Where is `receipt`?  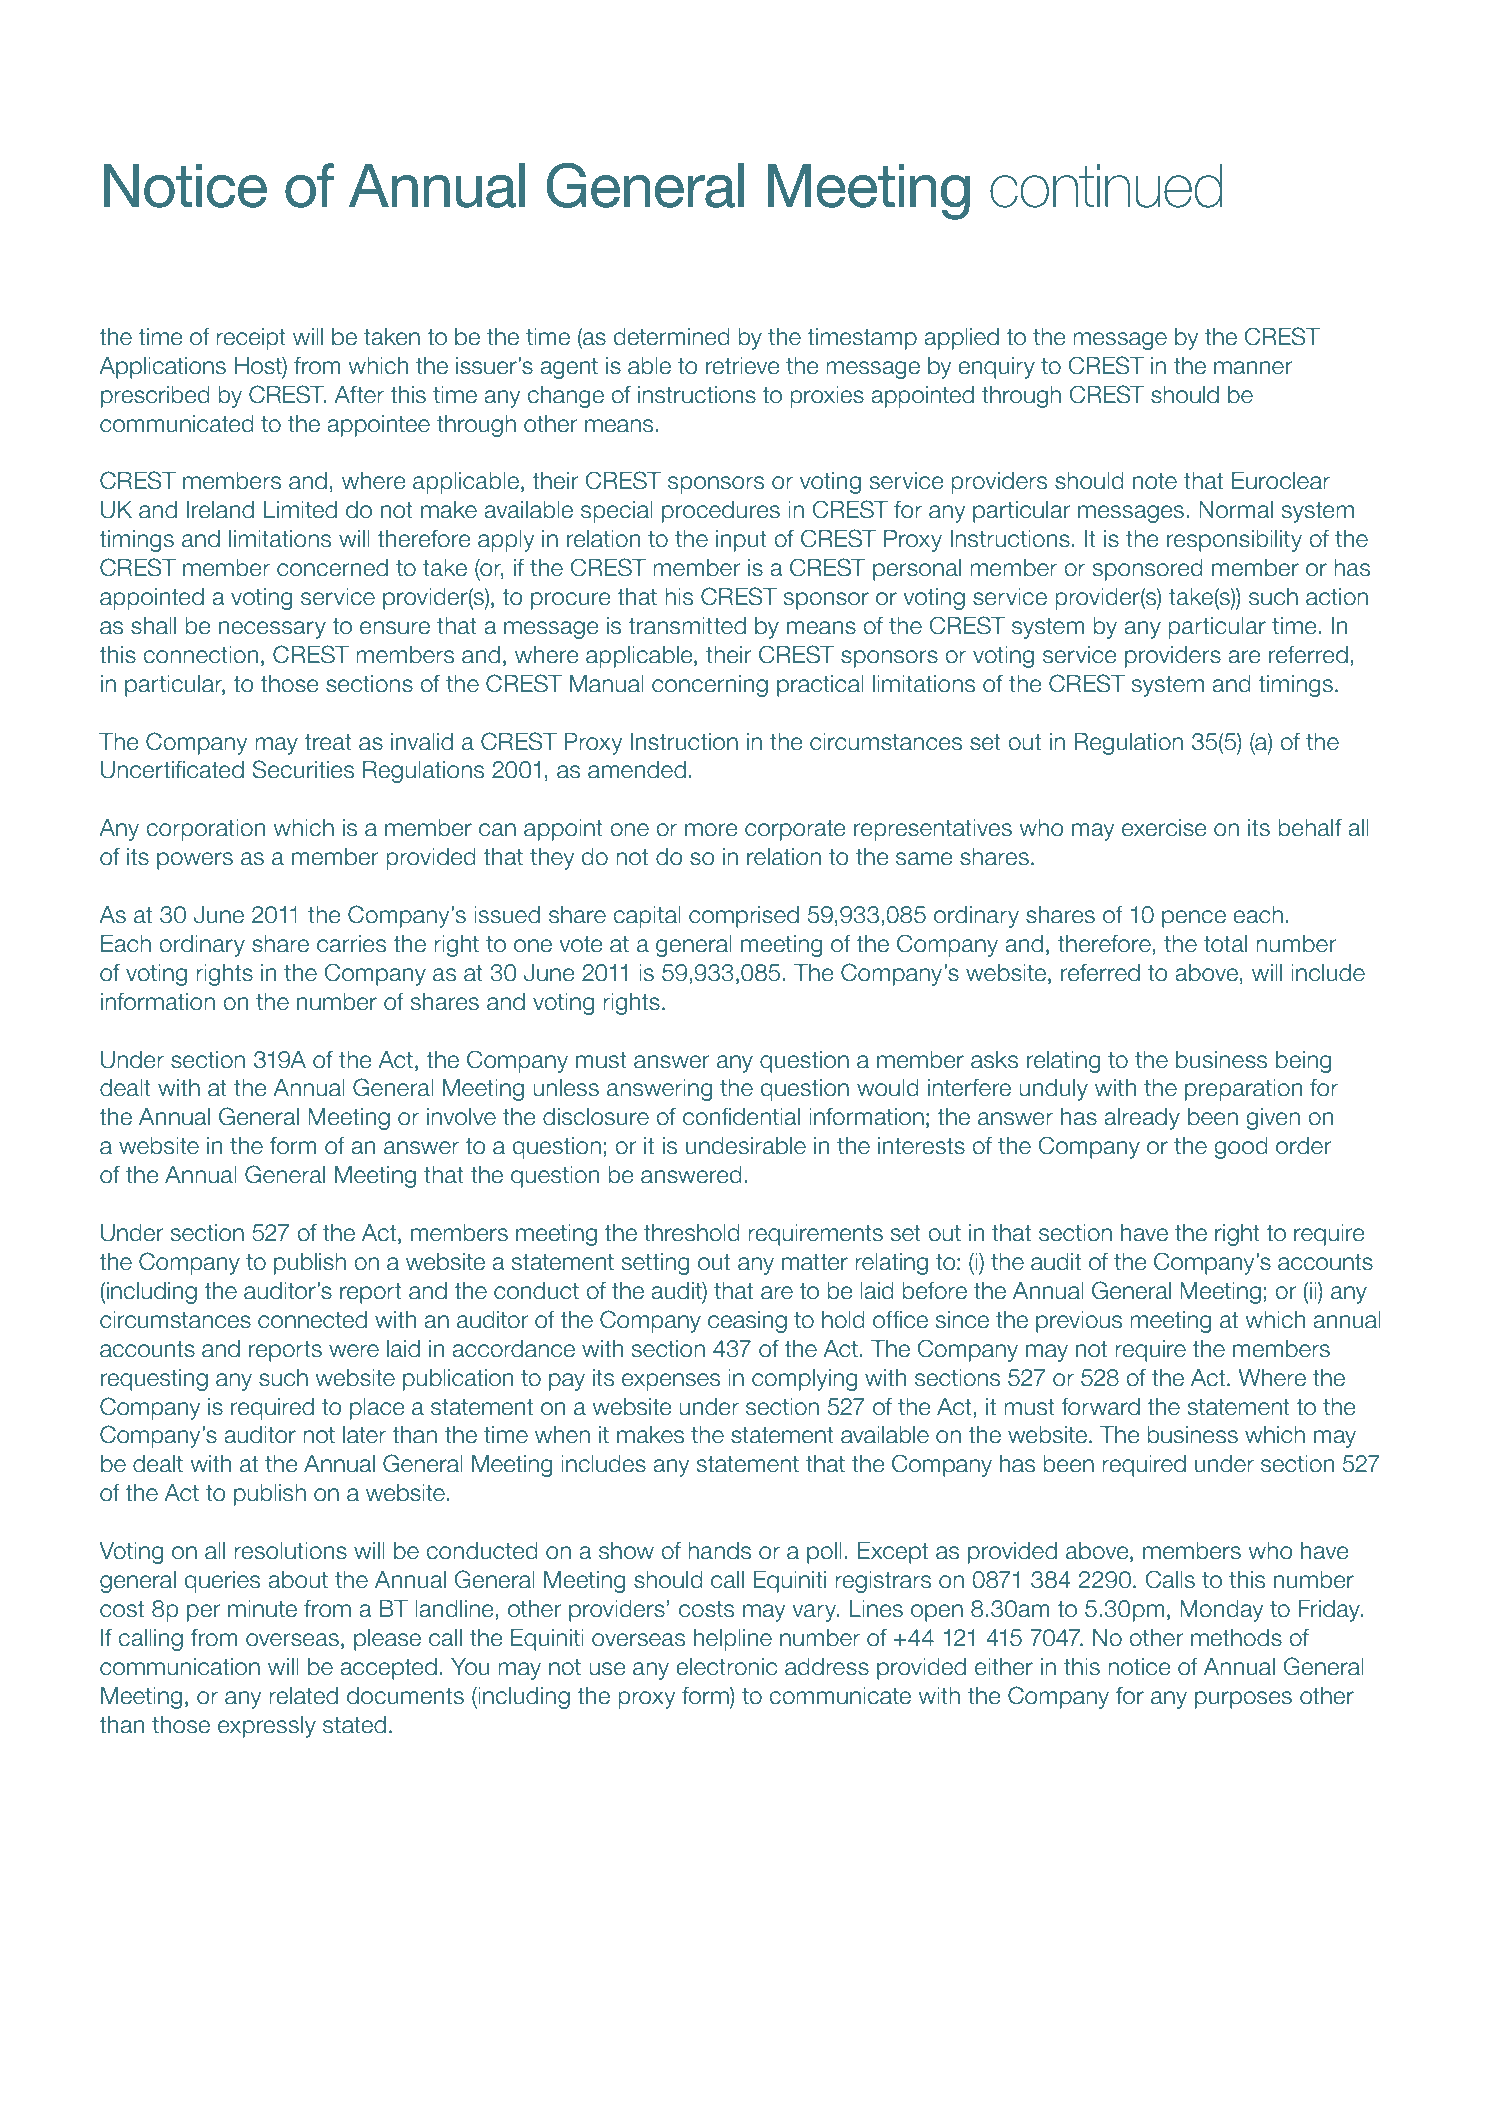 receipt is located at coordinates (251, 339).
